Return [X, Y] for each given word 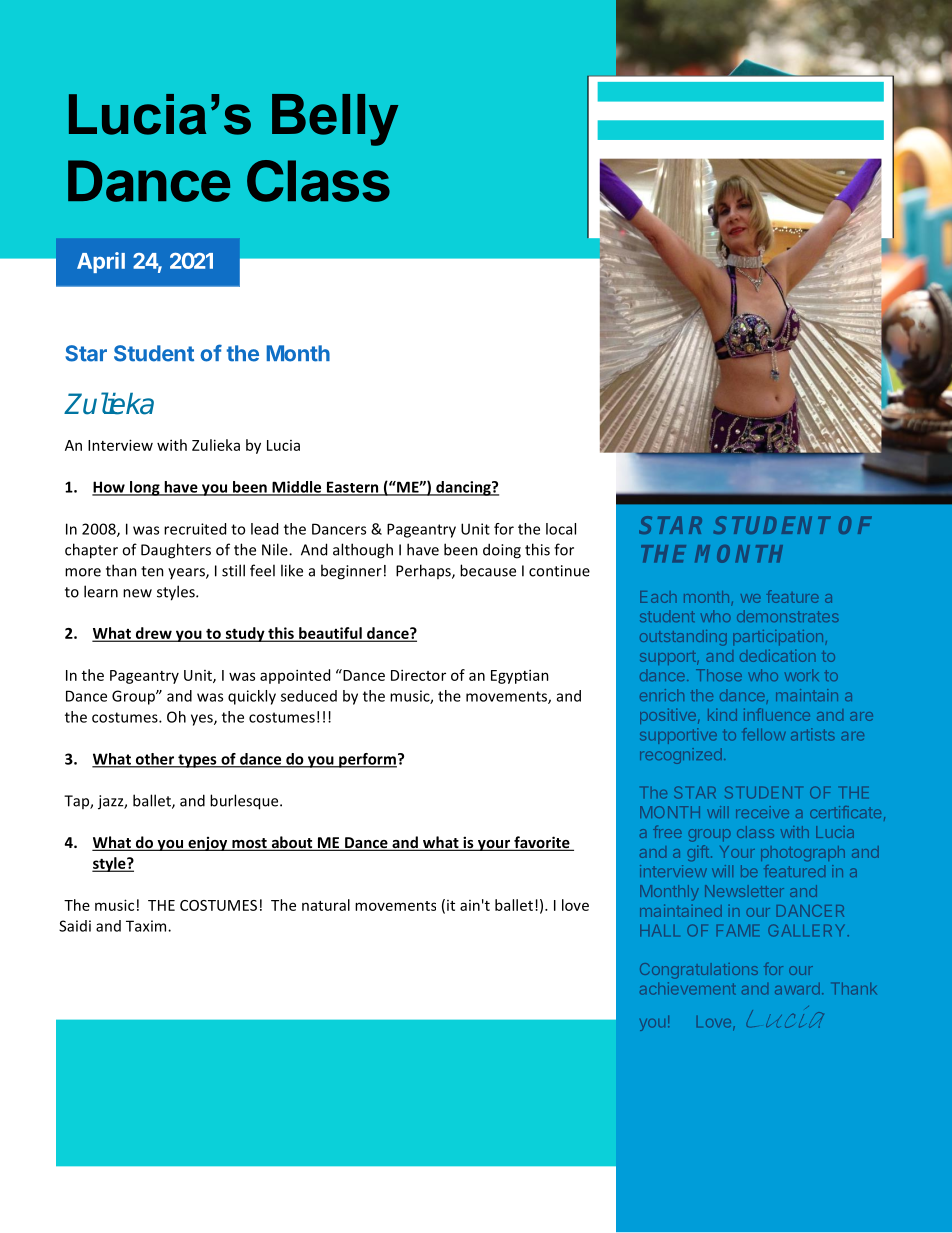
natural [326, 905]
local [561, 529]
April [101, 262]
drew [153, 634]
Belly [335, 120]
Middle [297, 488]
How [109, 488]
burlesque [245, 802]
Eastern [353, 488]
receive [762, 812]
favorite [542, 843]
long [145, 488]
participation [778, 637]
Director [418, 675]
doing [502, 551]
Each [658, 597]
